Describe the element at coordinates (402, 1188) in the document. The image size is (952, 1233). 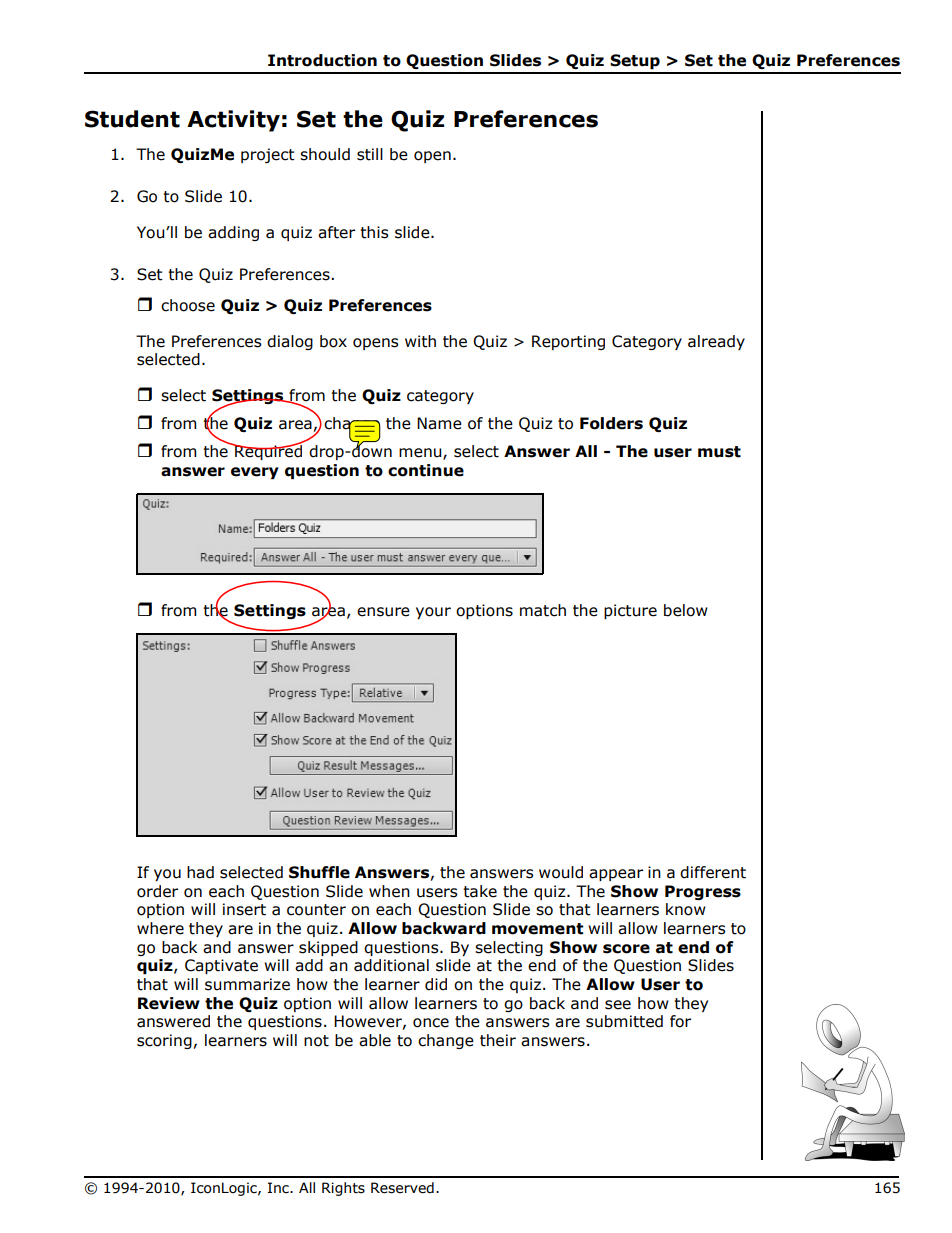
I see `Reserved` at that location.
